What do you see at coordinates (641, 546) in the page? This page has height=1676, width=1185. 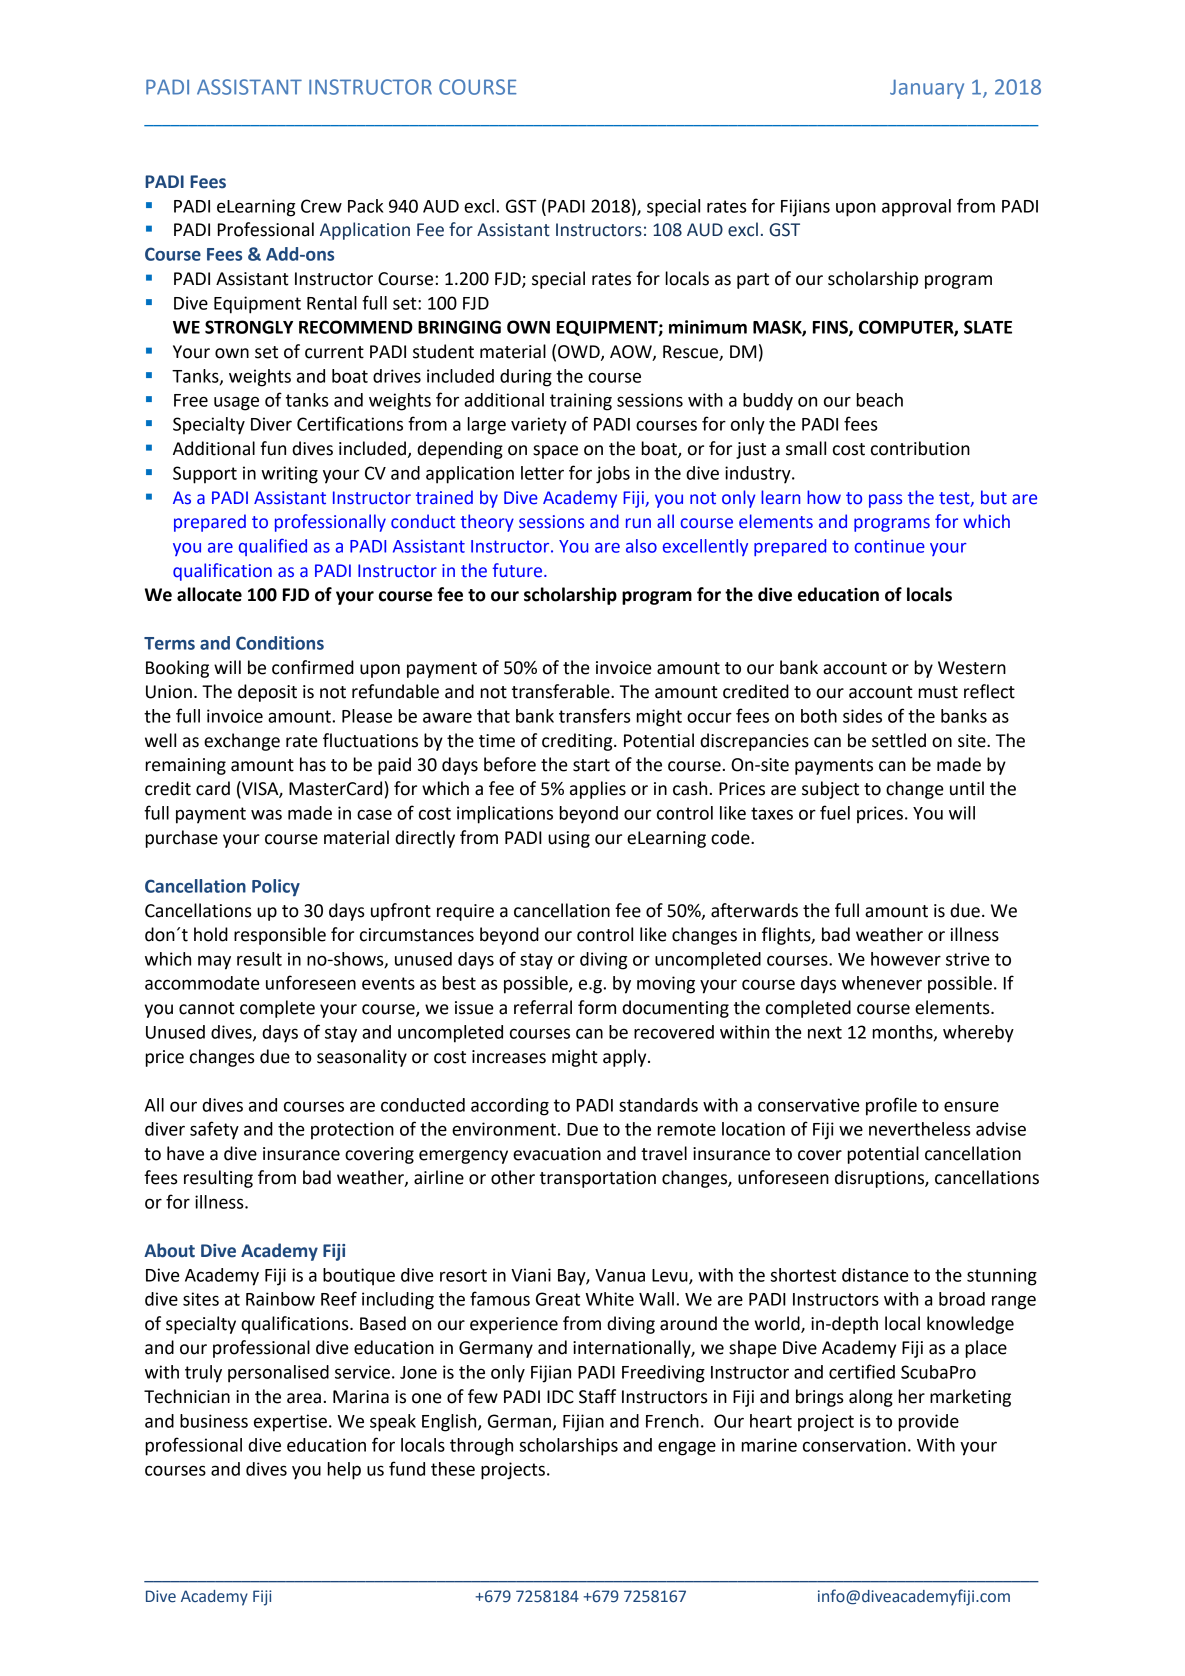 I see `also` at bounding box center [641, 546].
